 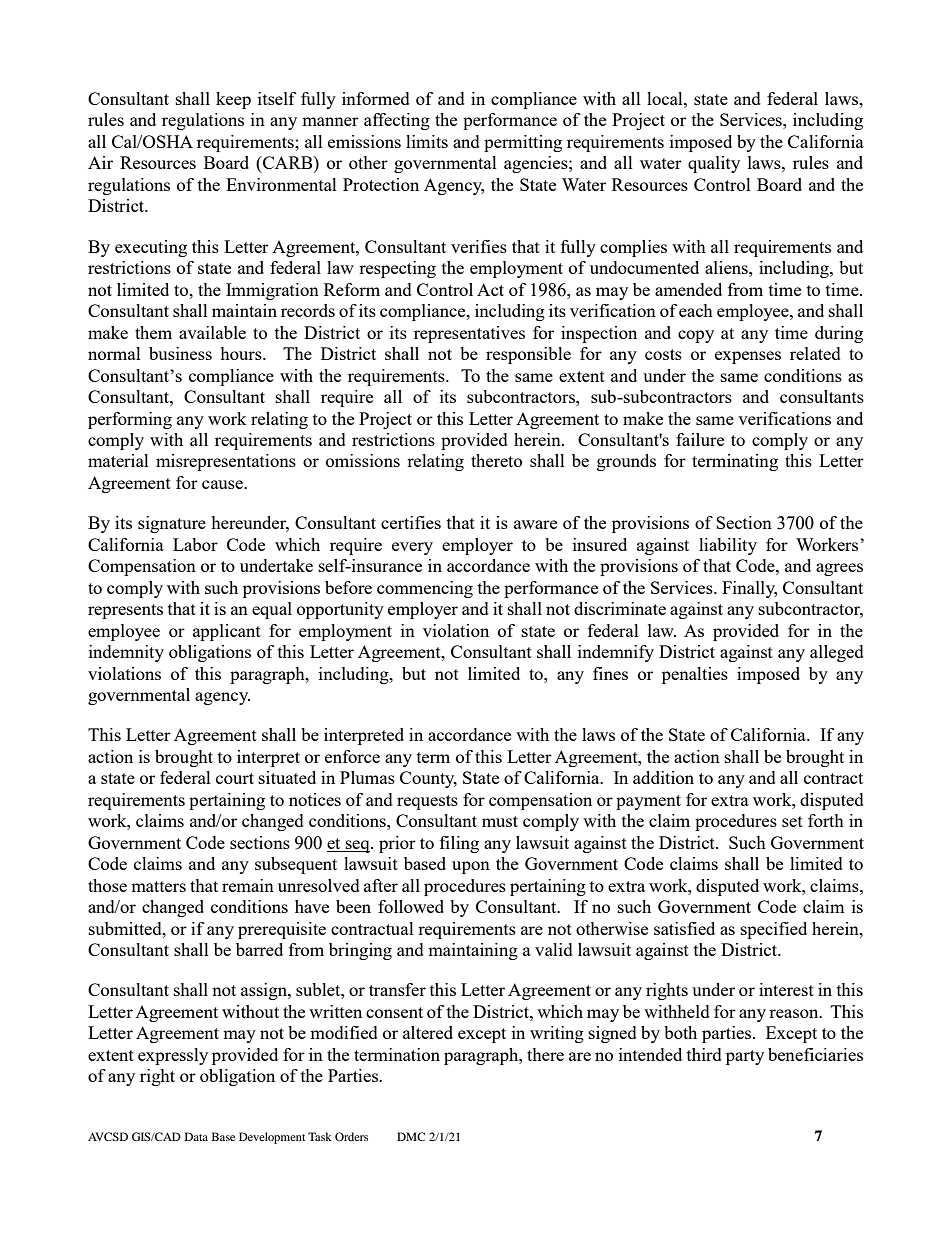 What do you see at coordinates (714, 164) in the document?
I see `quality` at bounding box center [714, 164].
